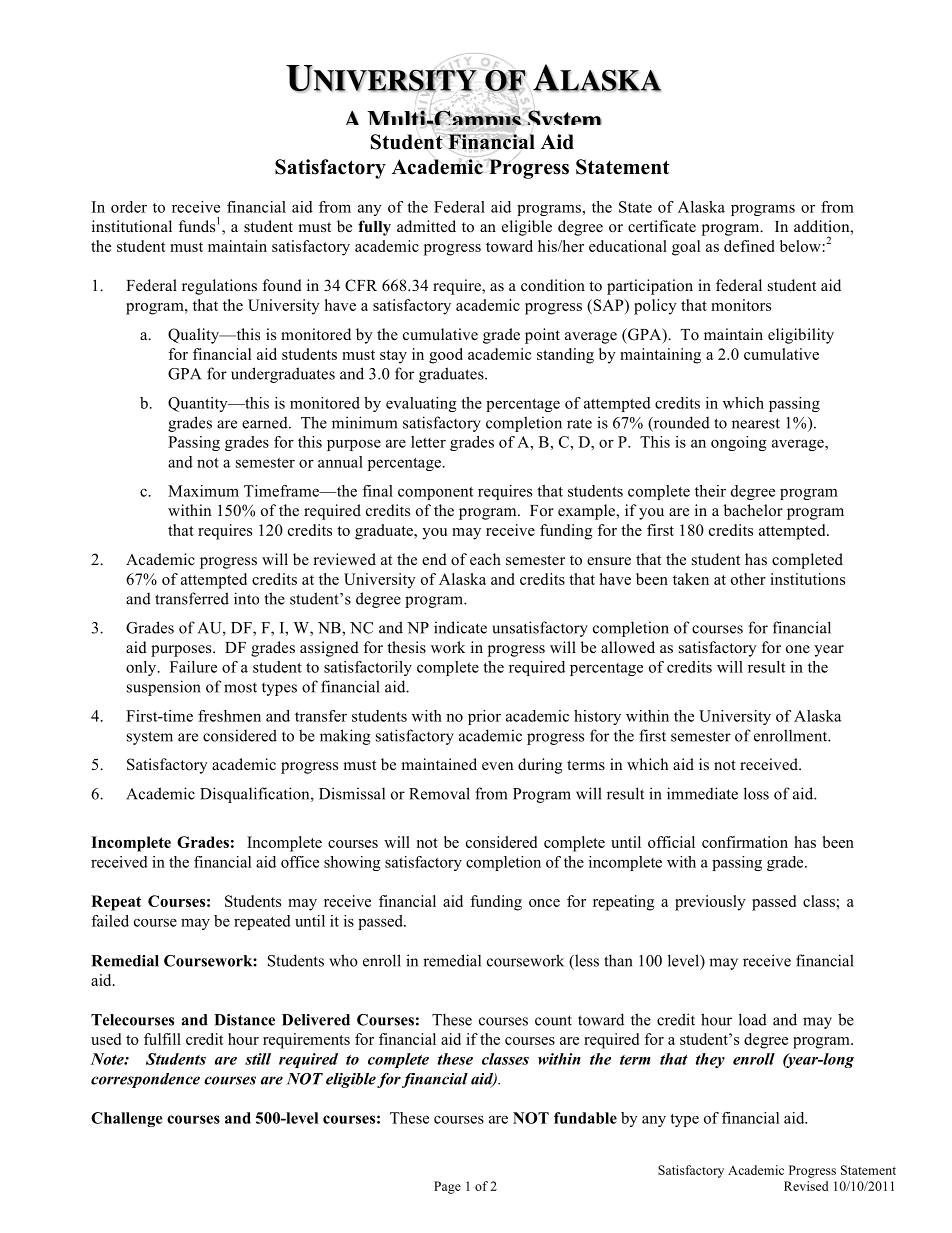 Image resolution: width=952 pixels, height=1233 pixels. Describe the element at coordinates (126, 1119) in the document. I see `Challenge` at that location.
